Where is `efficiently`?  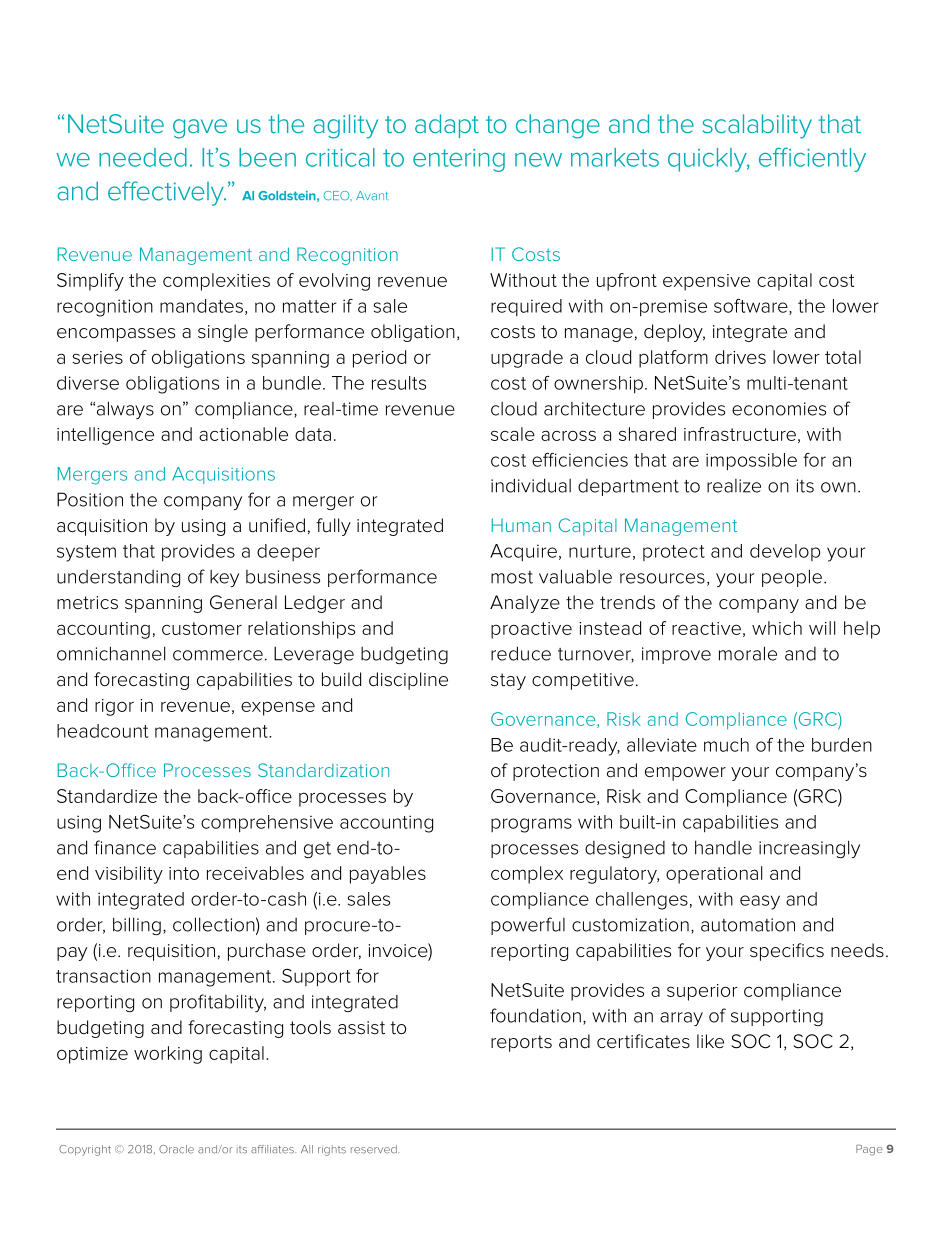
efficiently is located at coordinates (812, 159).
